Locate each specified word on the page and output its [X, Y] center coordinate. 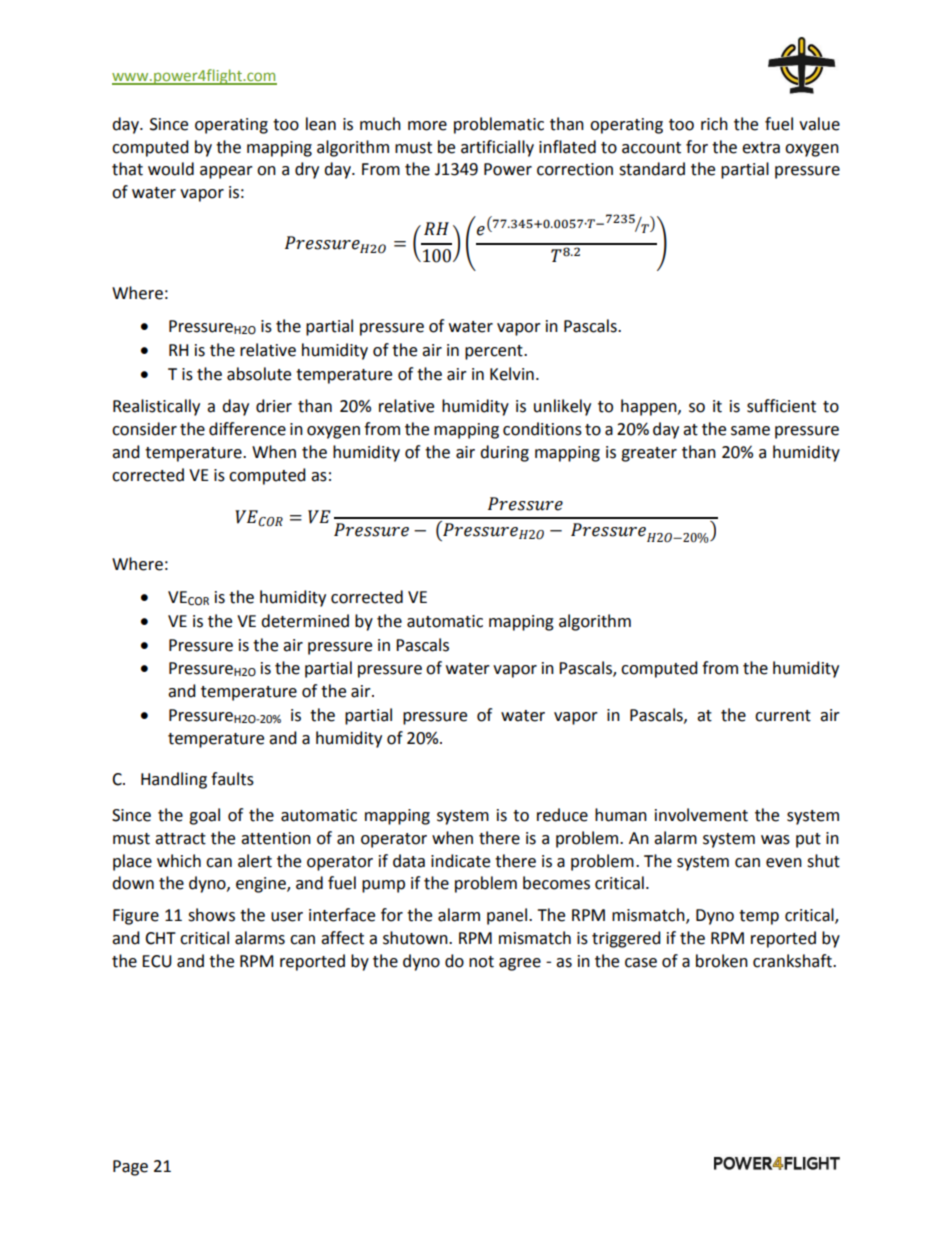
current [783, 716]
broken [722, 961]
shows [211, 915]
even [784, 863]
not [481, 962]
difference [247, 429]
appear [226, 172]
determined [305, 621]
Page [130, 1168]
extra [761, 148]
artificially [497, 148]
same [750, 431]
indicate [460, 861]
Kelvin [512, 374]
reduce [562, 815]
